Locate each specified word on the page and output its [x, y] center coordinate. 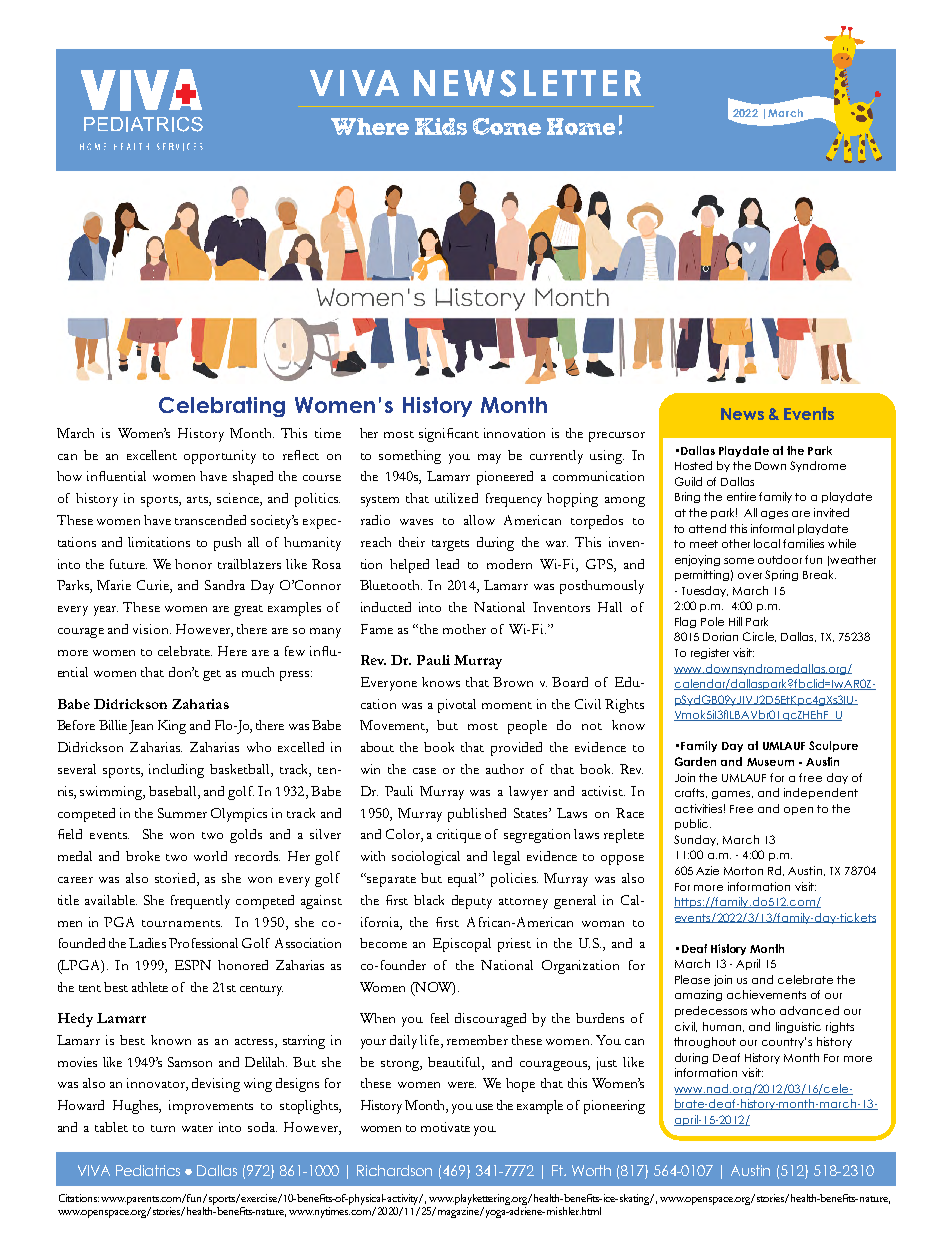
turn [163, 1128]
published [477, 815]
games [732, 795]
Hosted [693, 465]
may [489, 459]
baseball [174, 792]
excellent [152, 455]
